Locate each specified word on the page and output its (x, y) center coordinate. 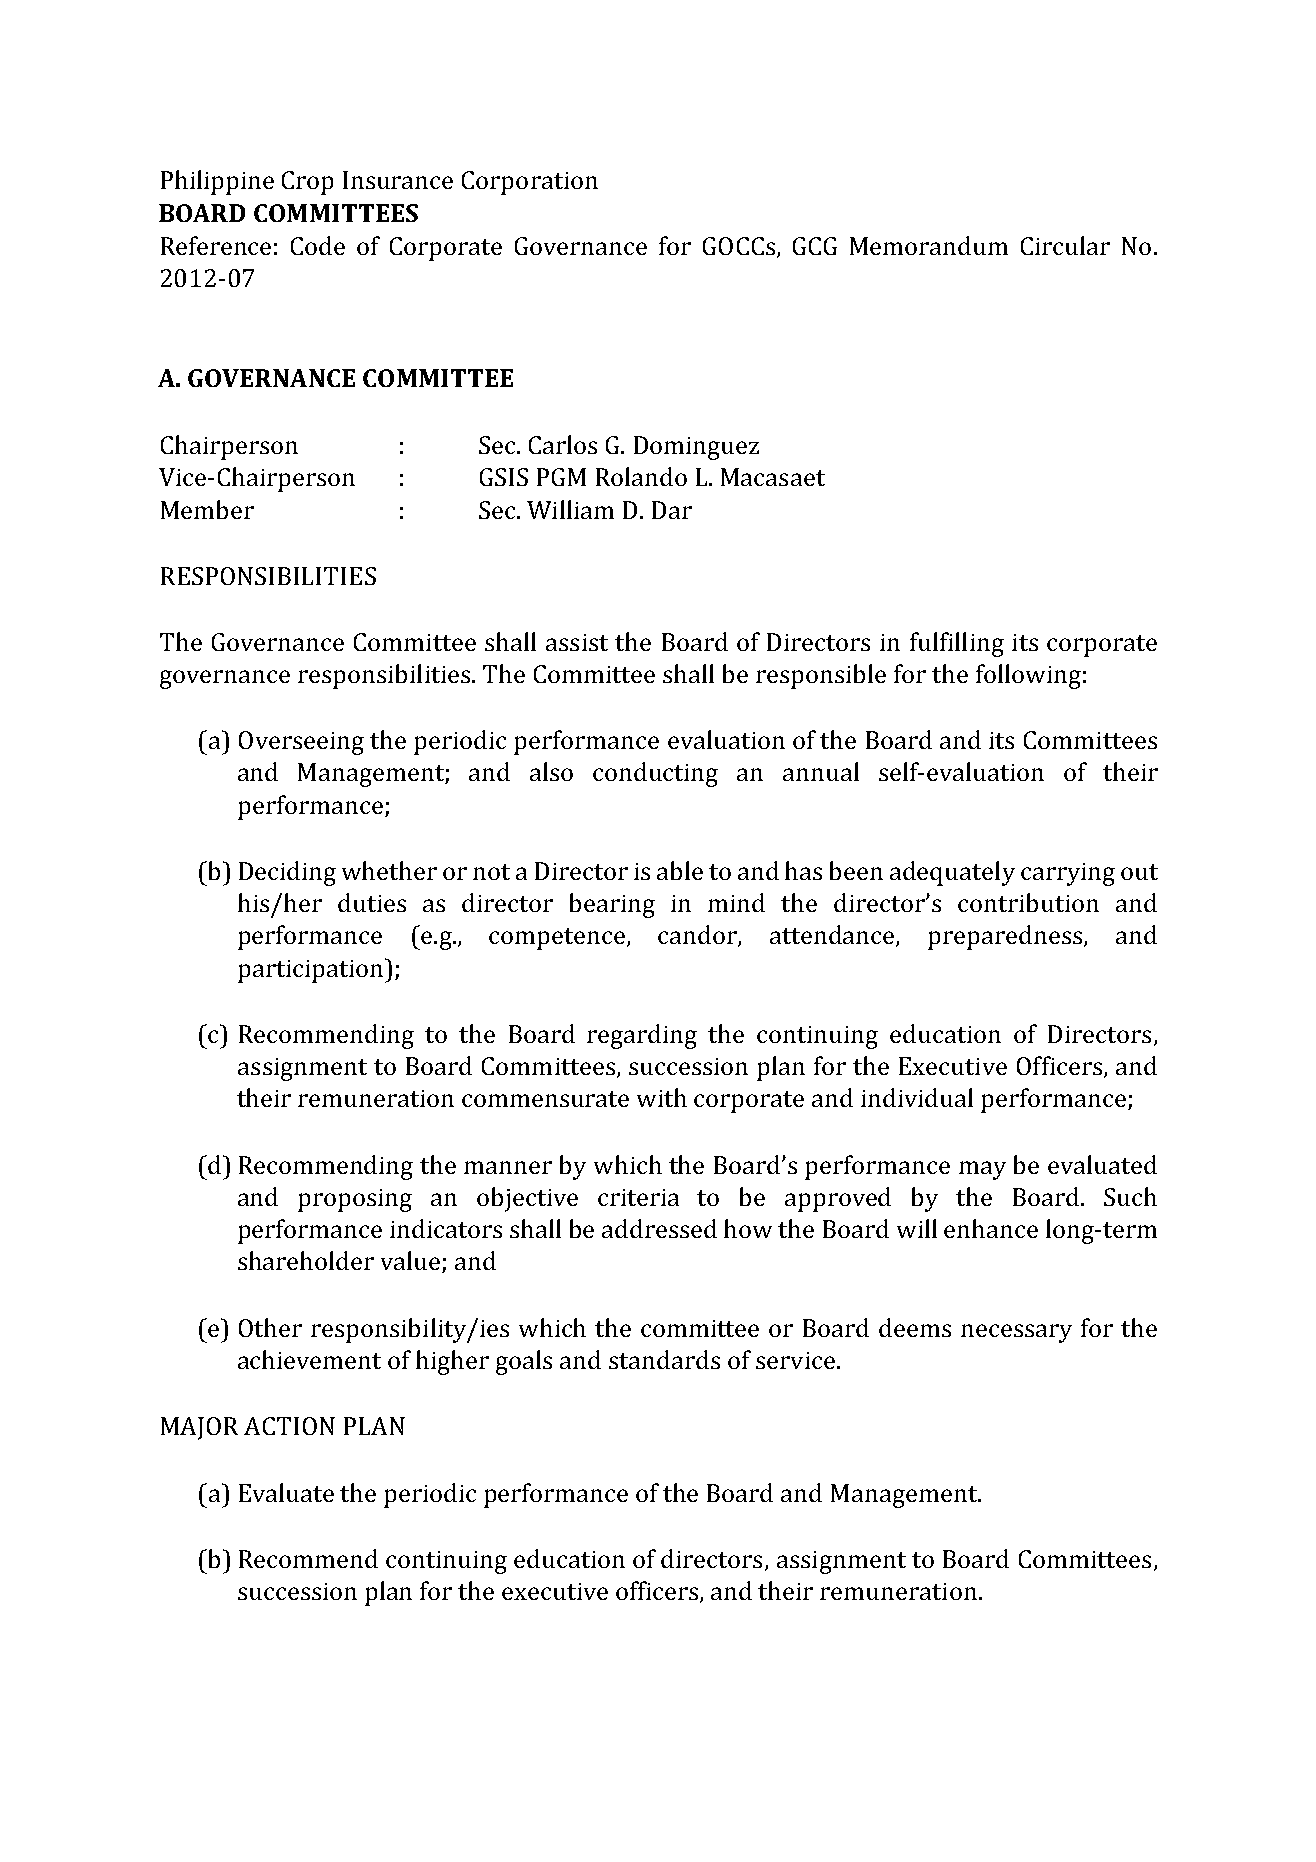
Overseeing (301, 743)
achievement (309, 1359)
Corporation (530, 183)
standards (664, 1359)
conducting (655, 774)
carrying (1068, 874)
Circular (1065, 245)
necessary (1016, 1333)
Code (318, 245)
